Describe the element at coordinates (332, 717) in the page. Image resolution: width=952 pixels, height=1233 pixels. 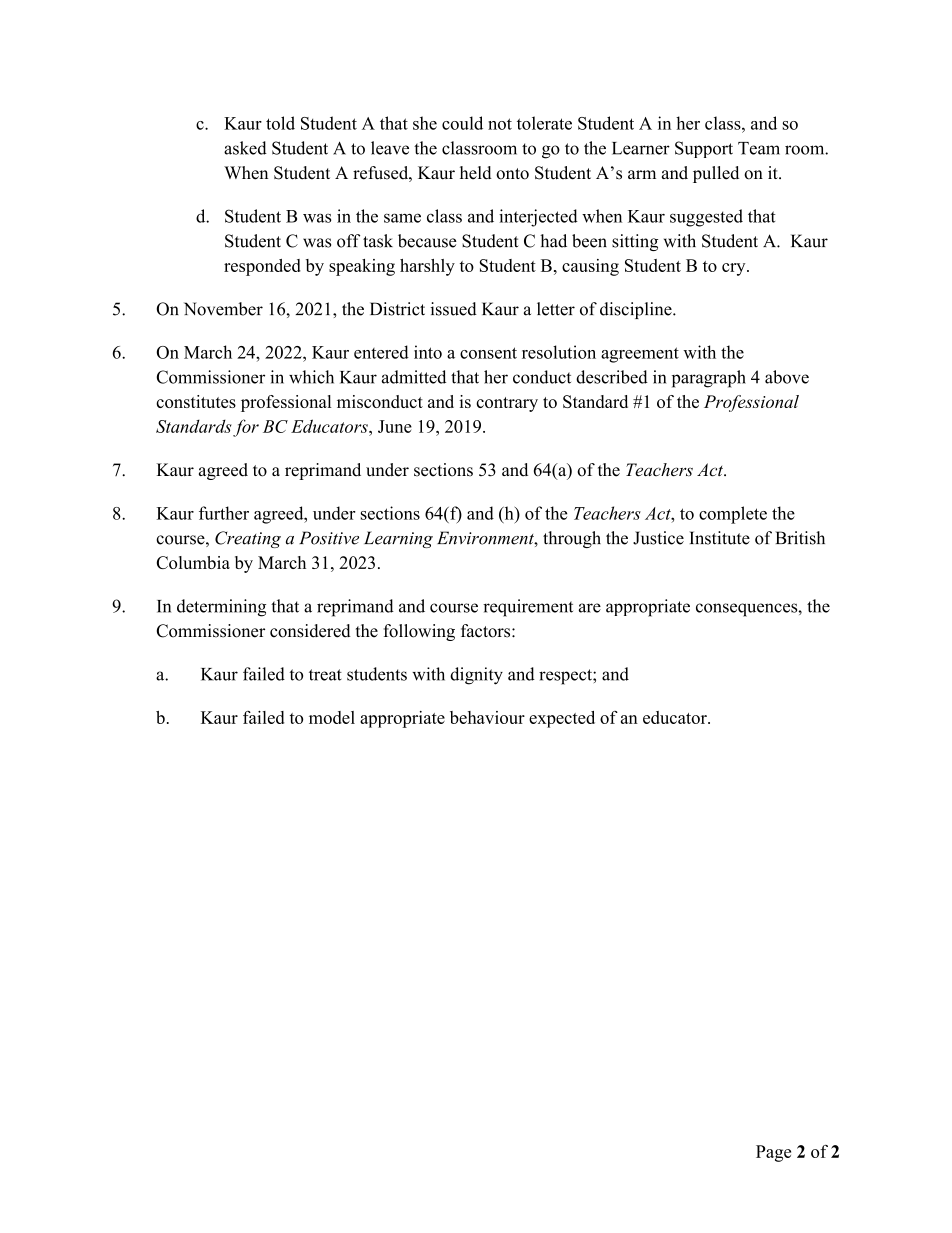
I see `model` at that location.
